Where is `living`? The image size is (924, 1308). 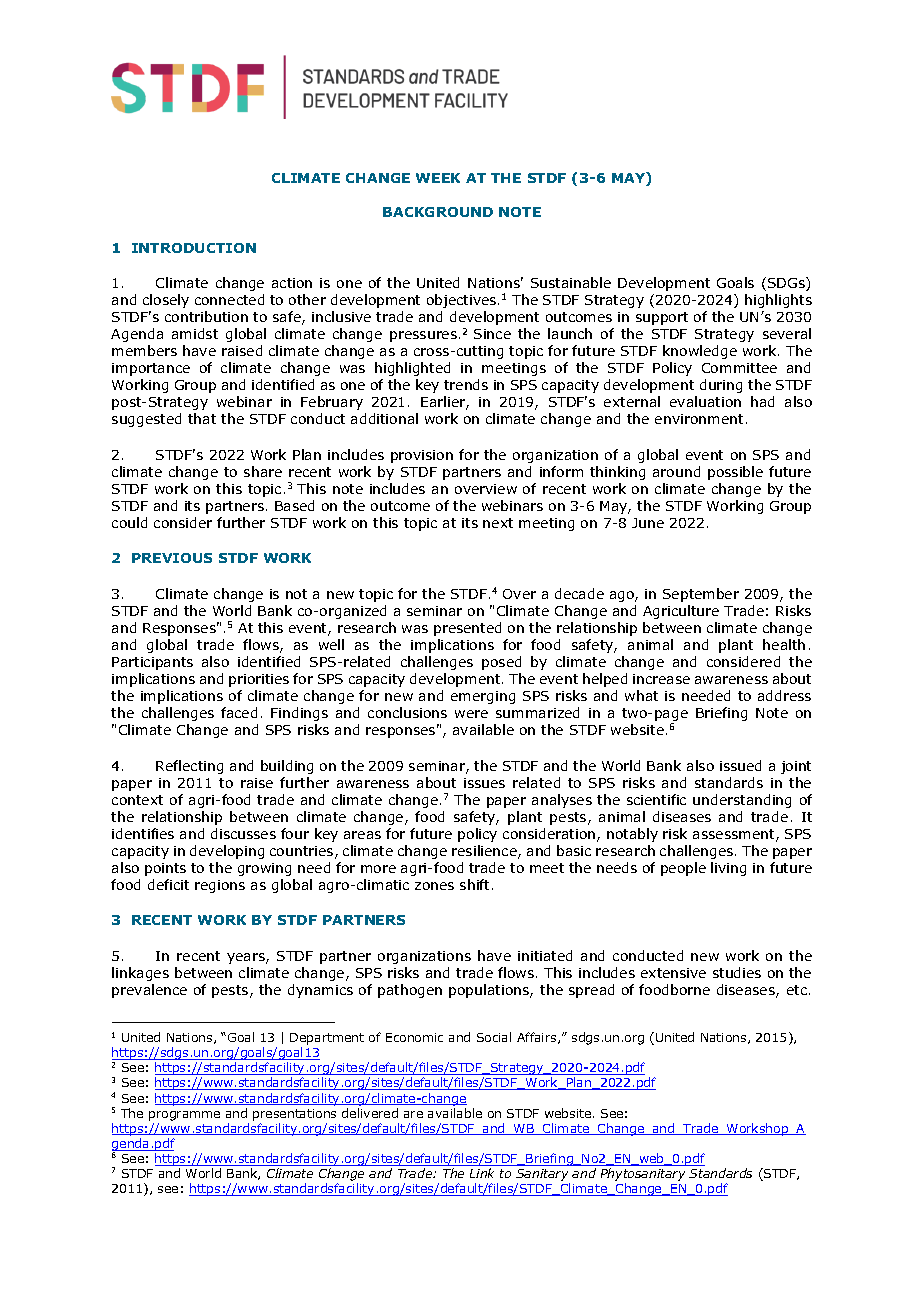
living is located at coordinates (728, 869).
